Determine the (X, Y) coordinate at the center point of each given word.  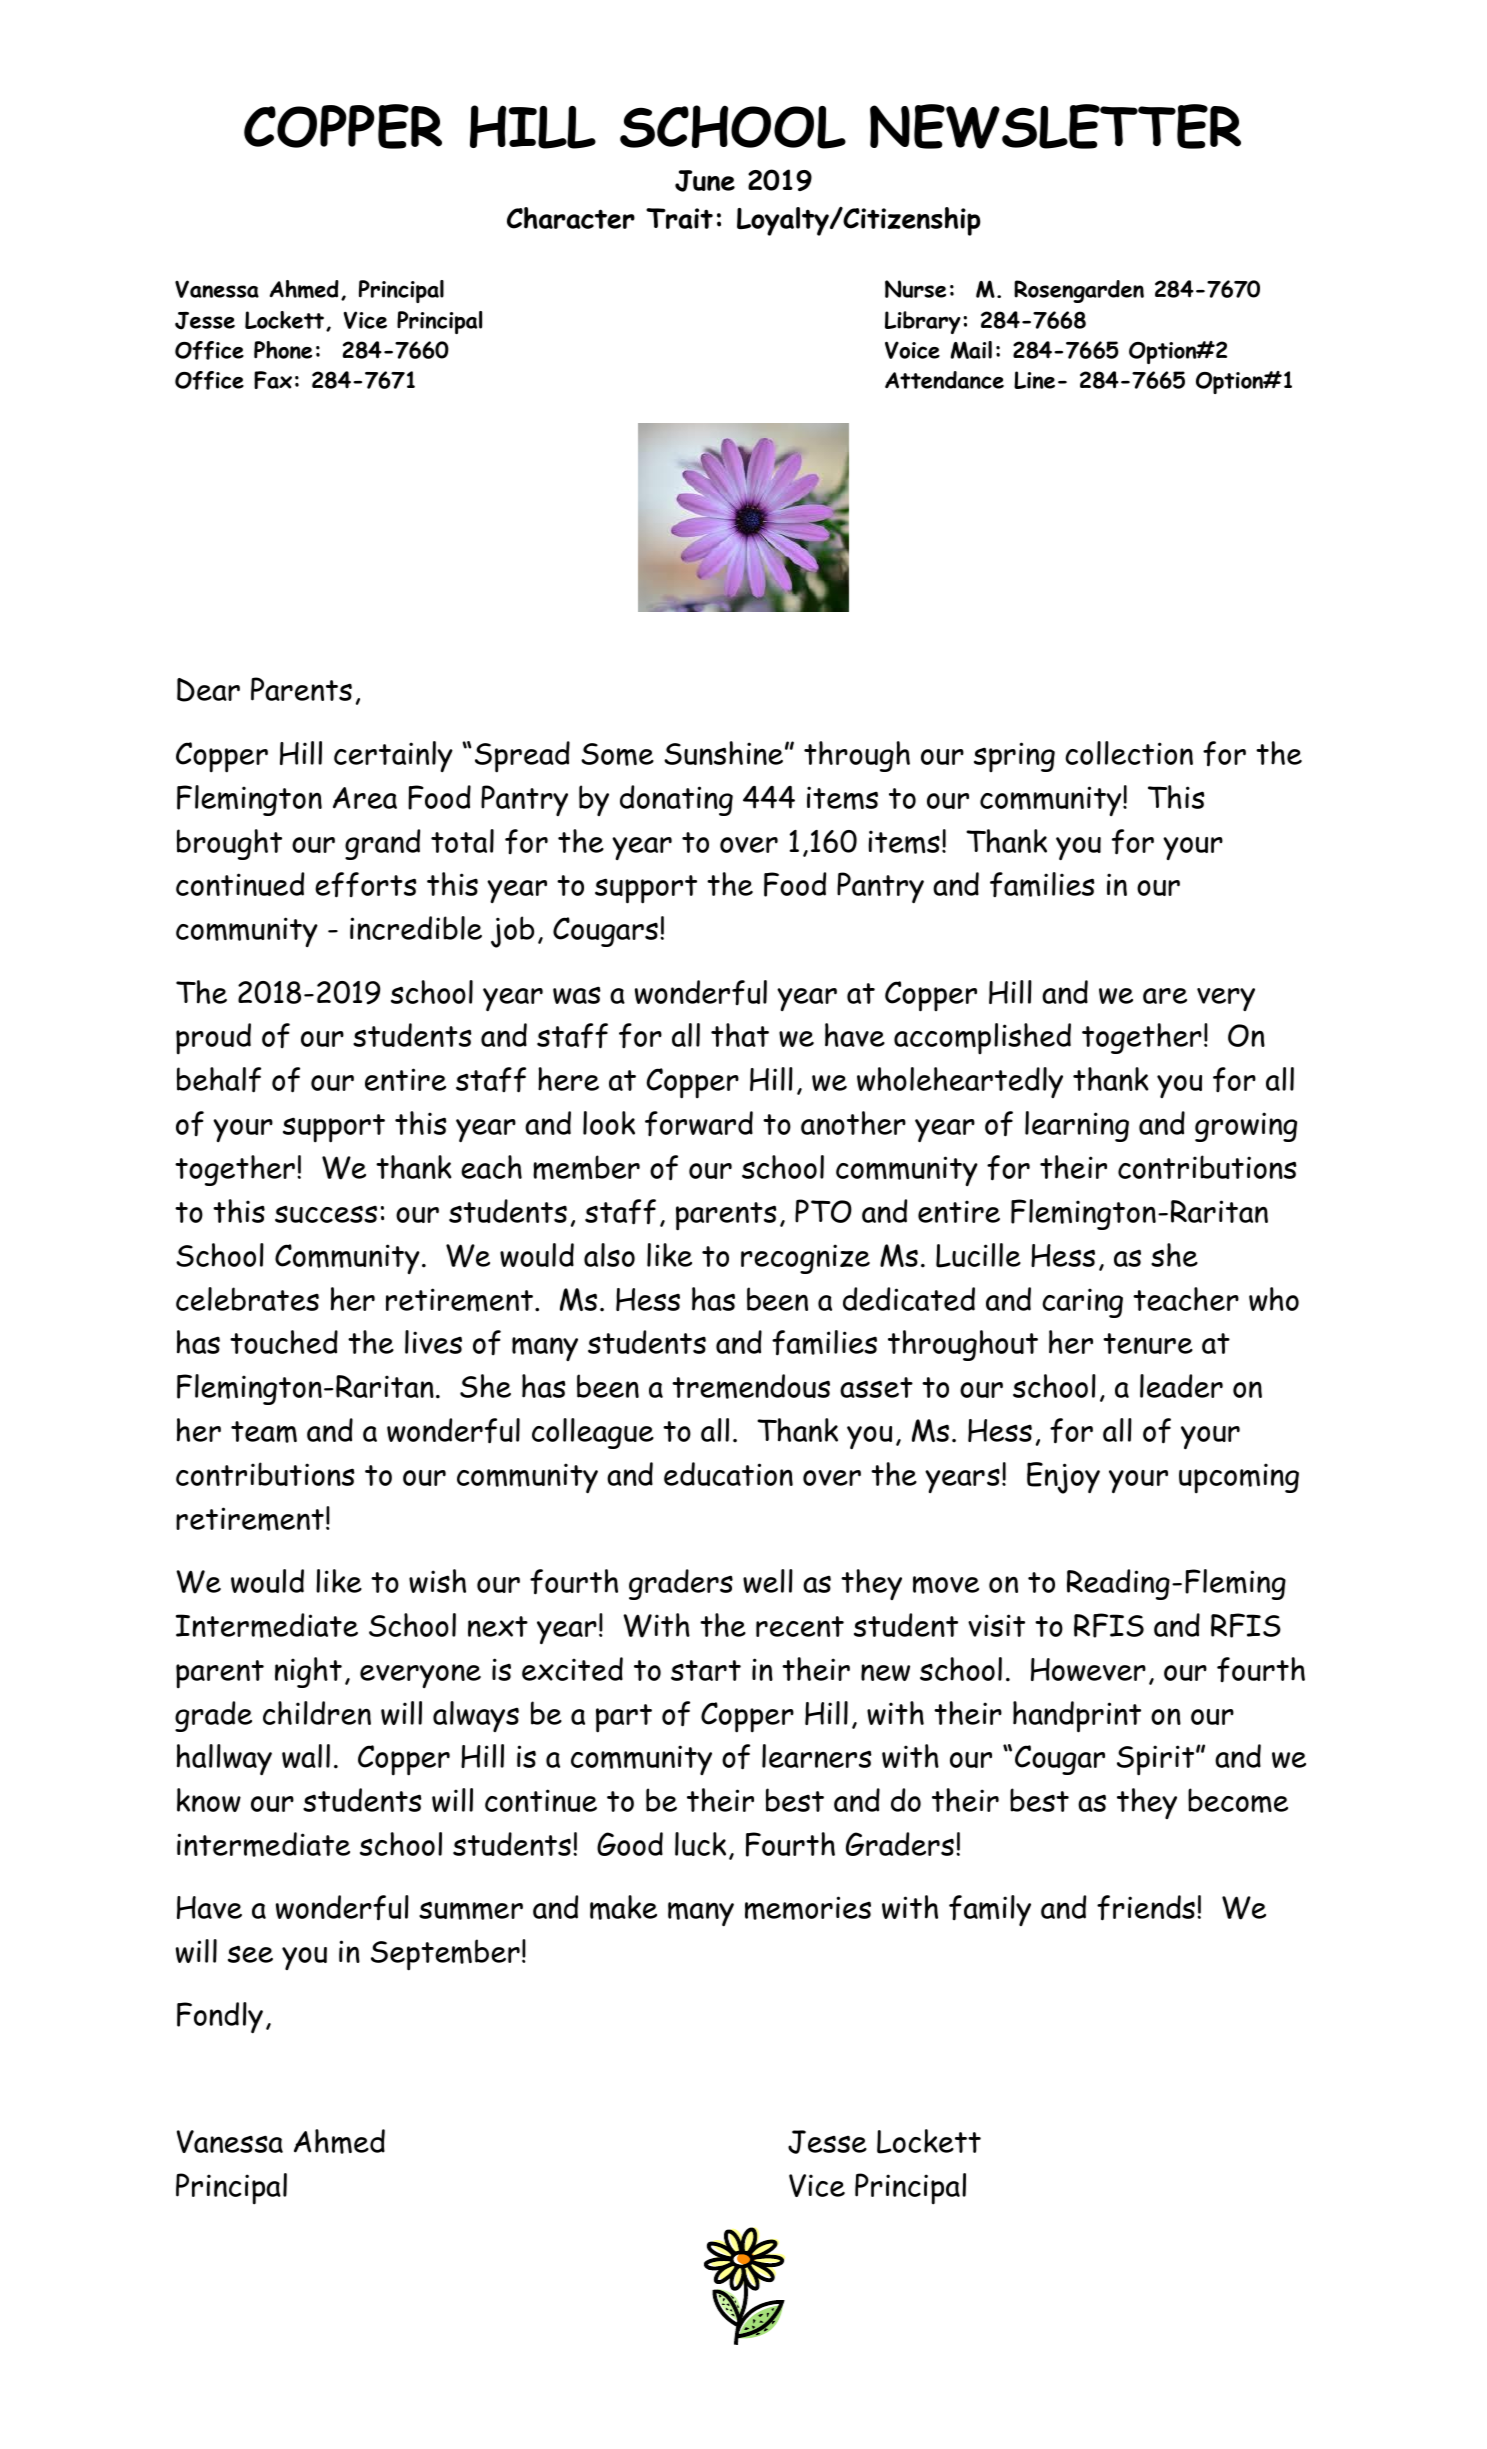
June (705, 181)
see (250, 1954)
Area (365, 798)
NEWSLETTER (1055, 126)
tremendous (751, 1386)
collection (1129, 753)
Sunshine (723, 753)
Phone (283, 350)
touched (284, 1342)
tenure (1148, 1343)
